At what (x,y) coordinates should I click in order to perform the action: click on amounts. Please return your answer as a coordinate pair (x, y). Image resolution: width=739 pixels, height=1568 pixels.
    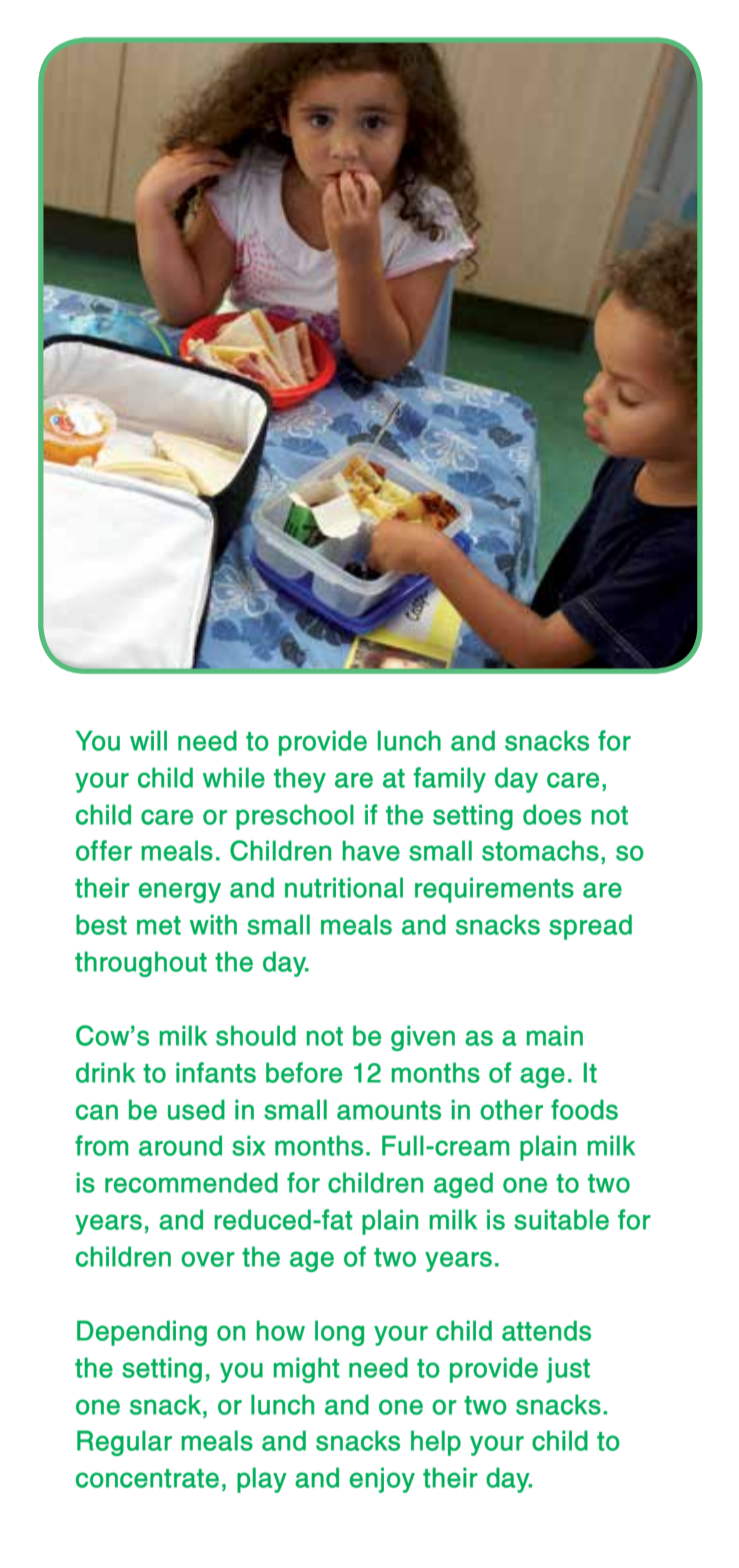
    Looking at the image, I should click on (389, 1110).
